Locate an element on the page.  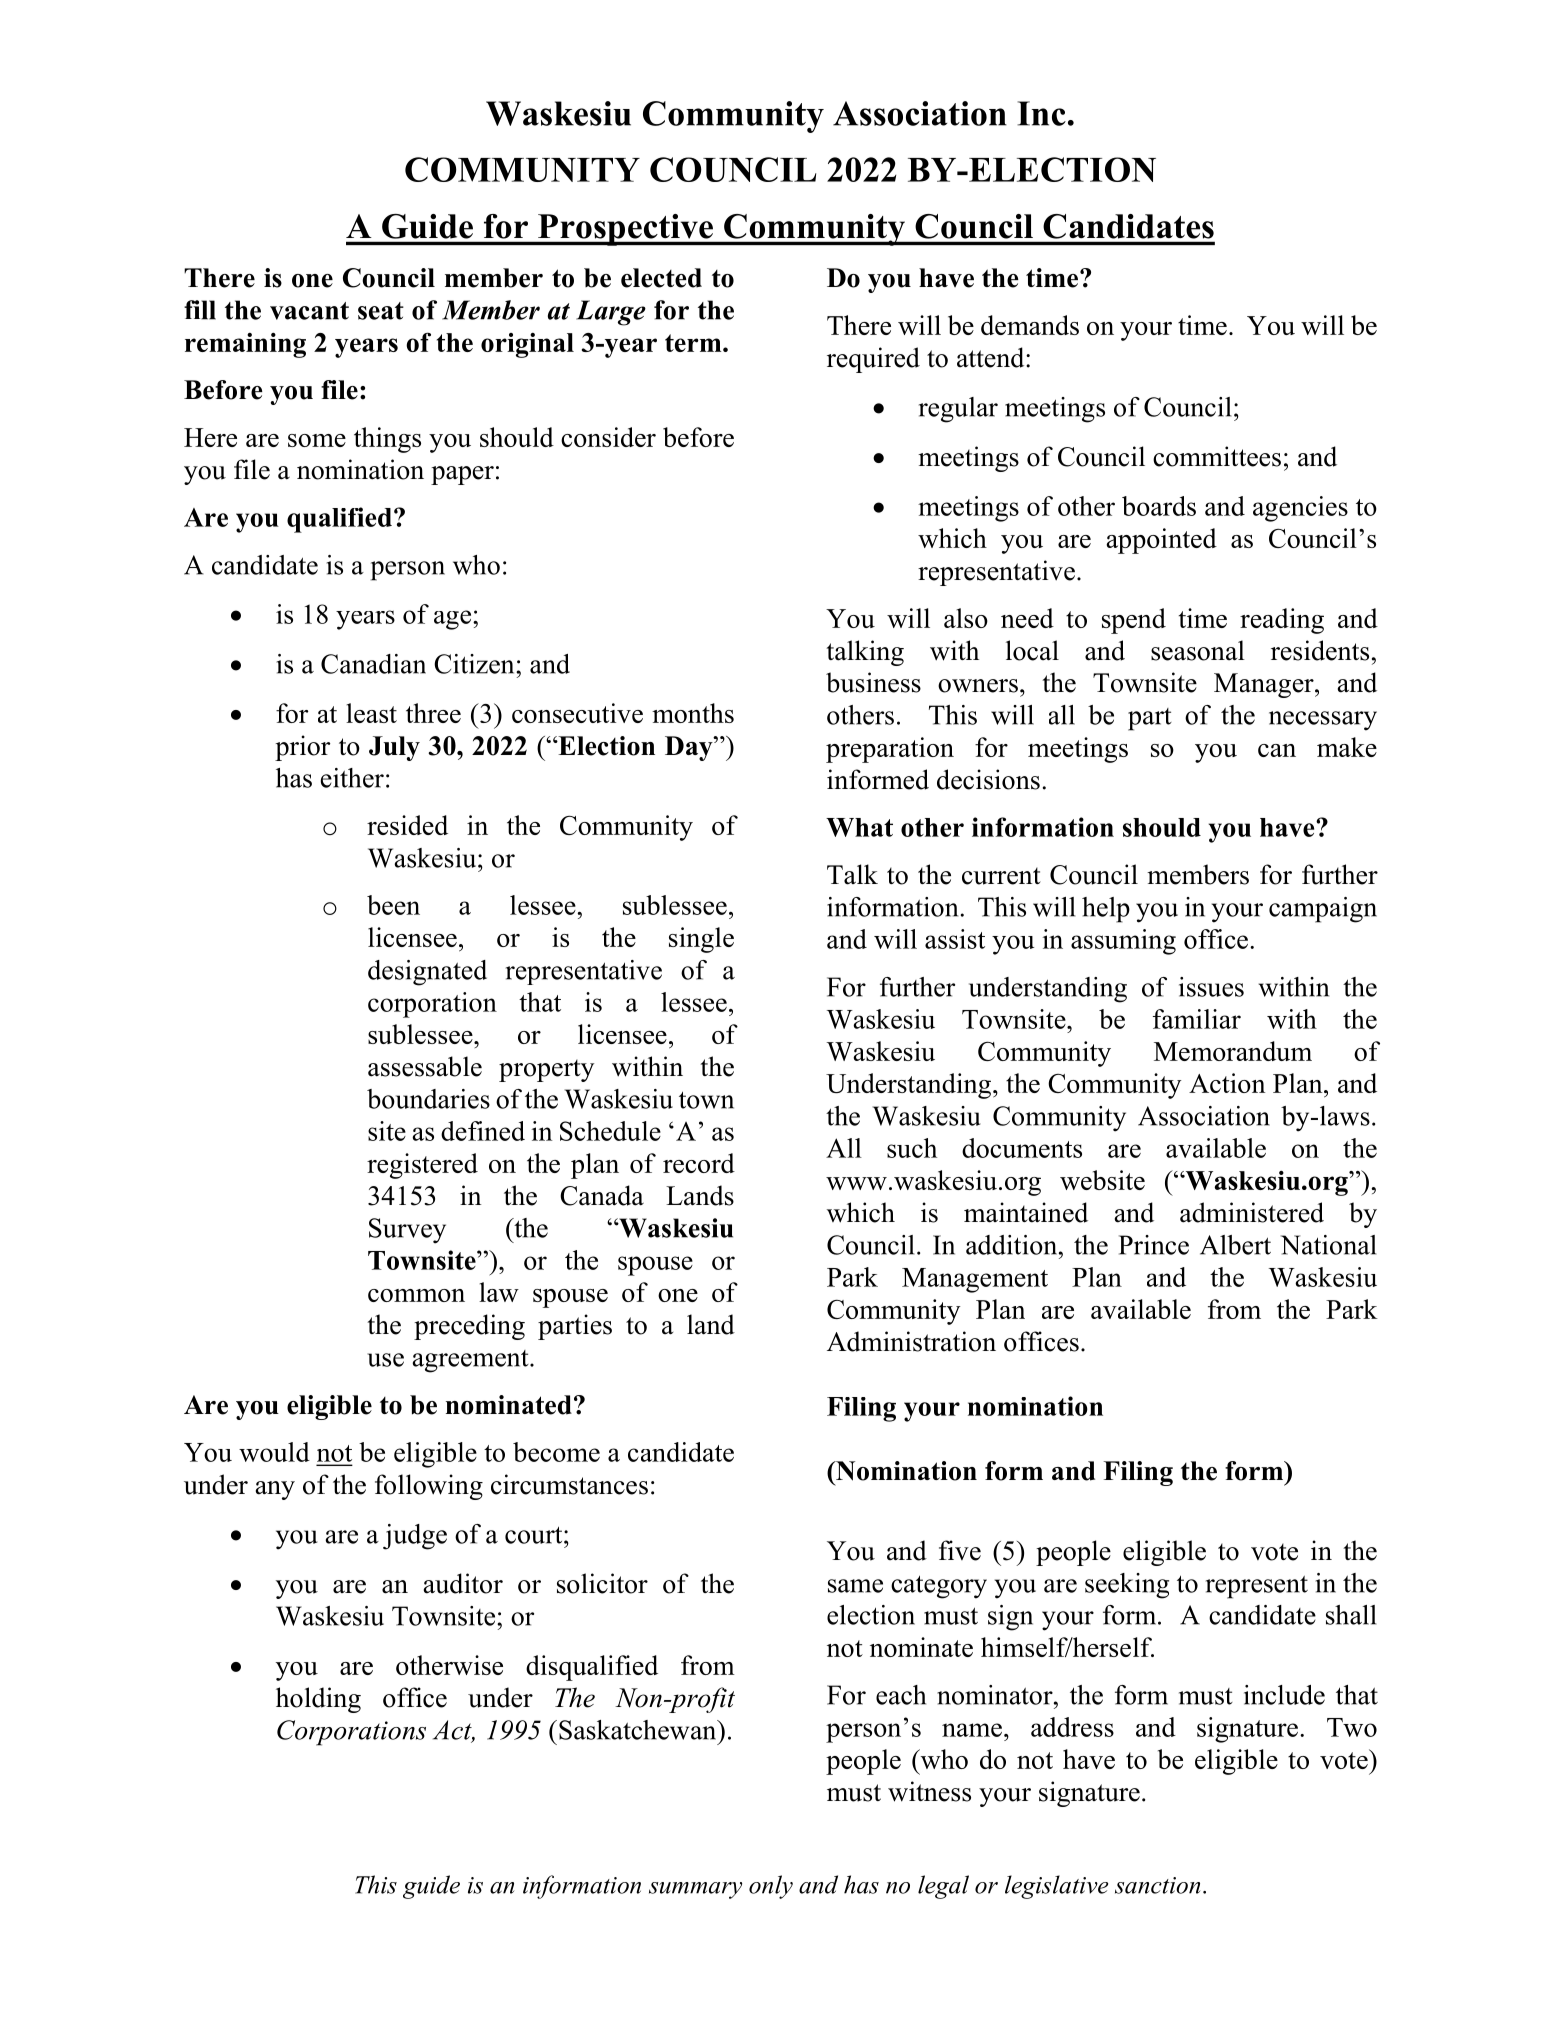
holding is located at coordinates (318, 1700).
